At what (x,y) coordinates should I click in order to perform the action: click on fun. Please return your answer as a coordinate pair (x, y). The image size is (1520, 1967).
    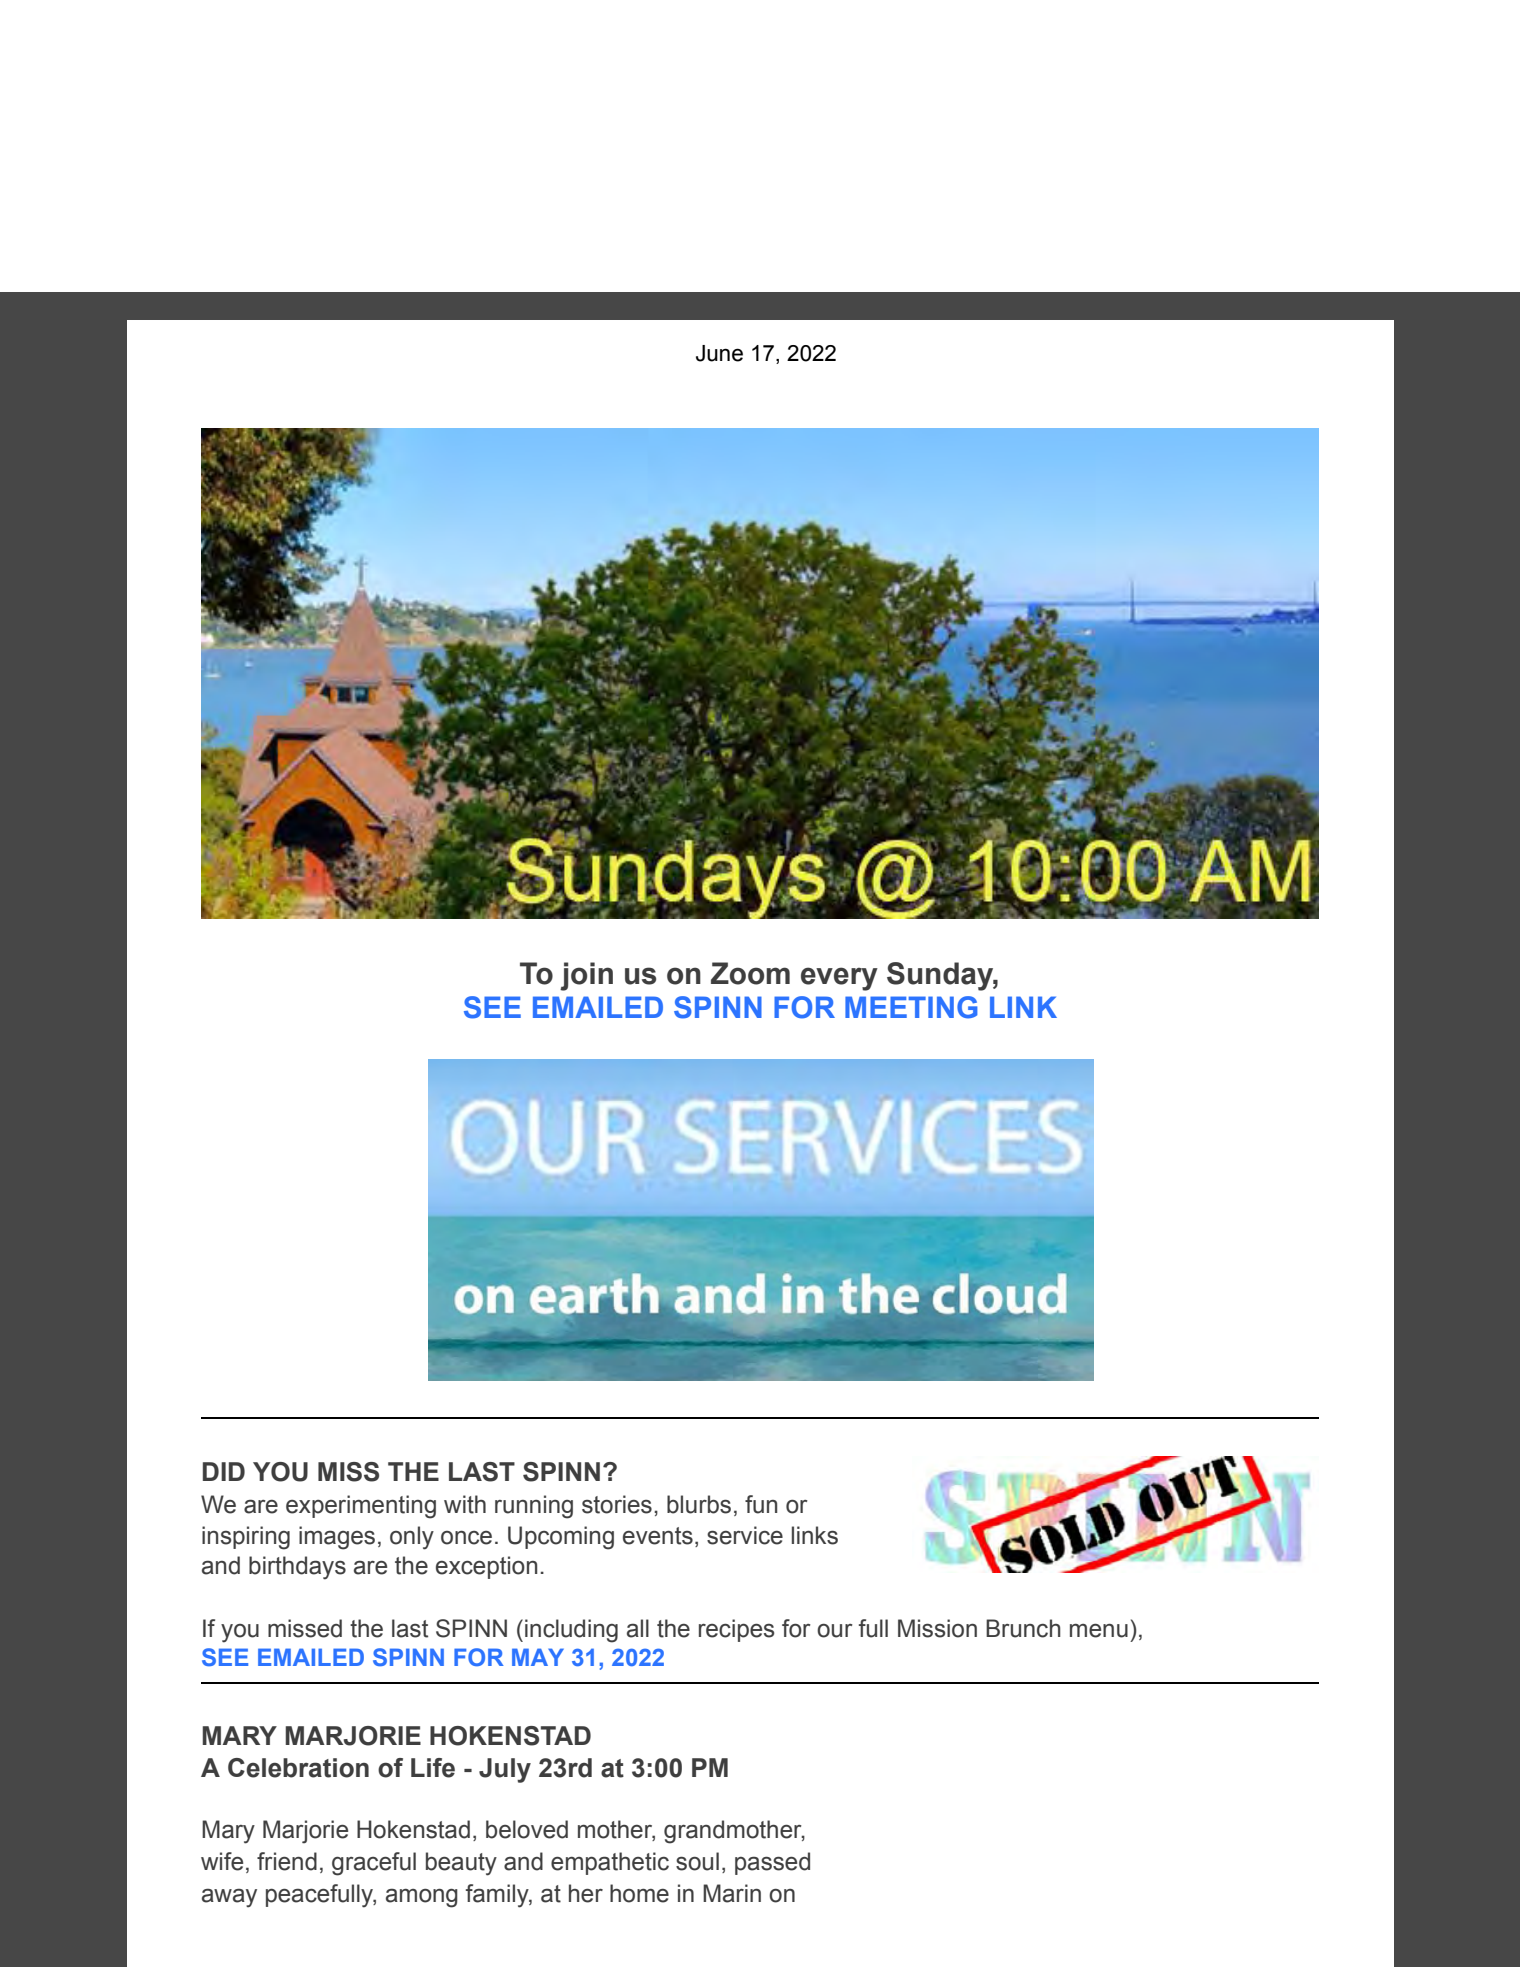
    Looking at the image, I should click on (761, 1504).
